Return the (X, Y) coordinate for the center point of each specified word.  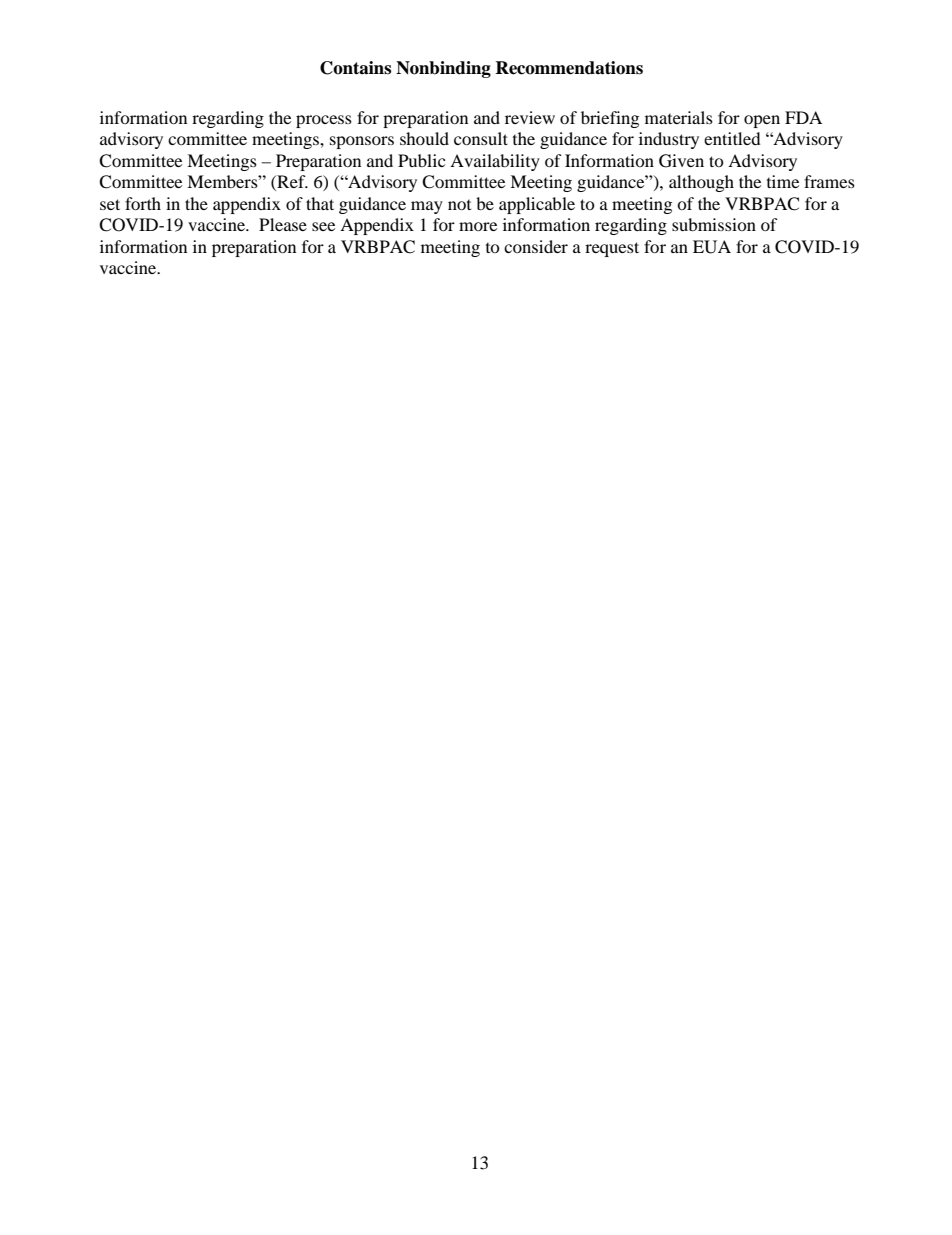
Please (283, 224)
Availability (495, 162)
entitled (732, 138)
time (783, 181)
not (459, 204)
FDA (803, 117)
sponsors (362, 142)
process (324, 121)
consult (481, 138)
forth (143, 203)
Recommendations (569, 68)
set (110, 204)
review (530, 117)
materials (679, 117)
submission (714, 224)
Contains (355, 68)
